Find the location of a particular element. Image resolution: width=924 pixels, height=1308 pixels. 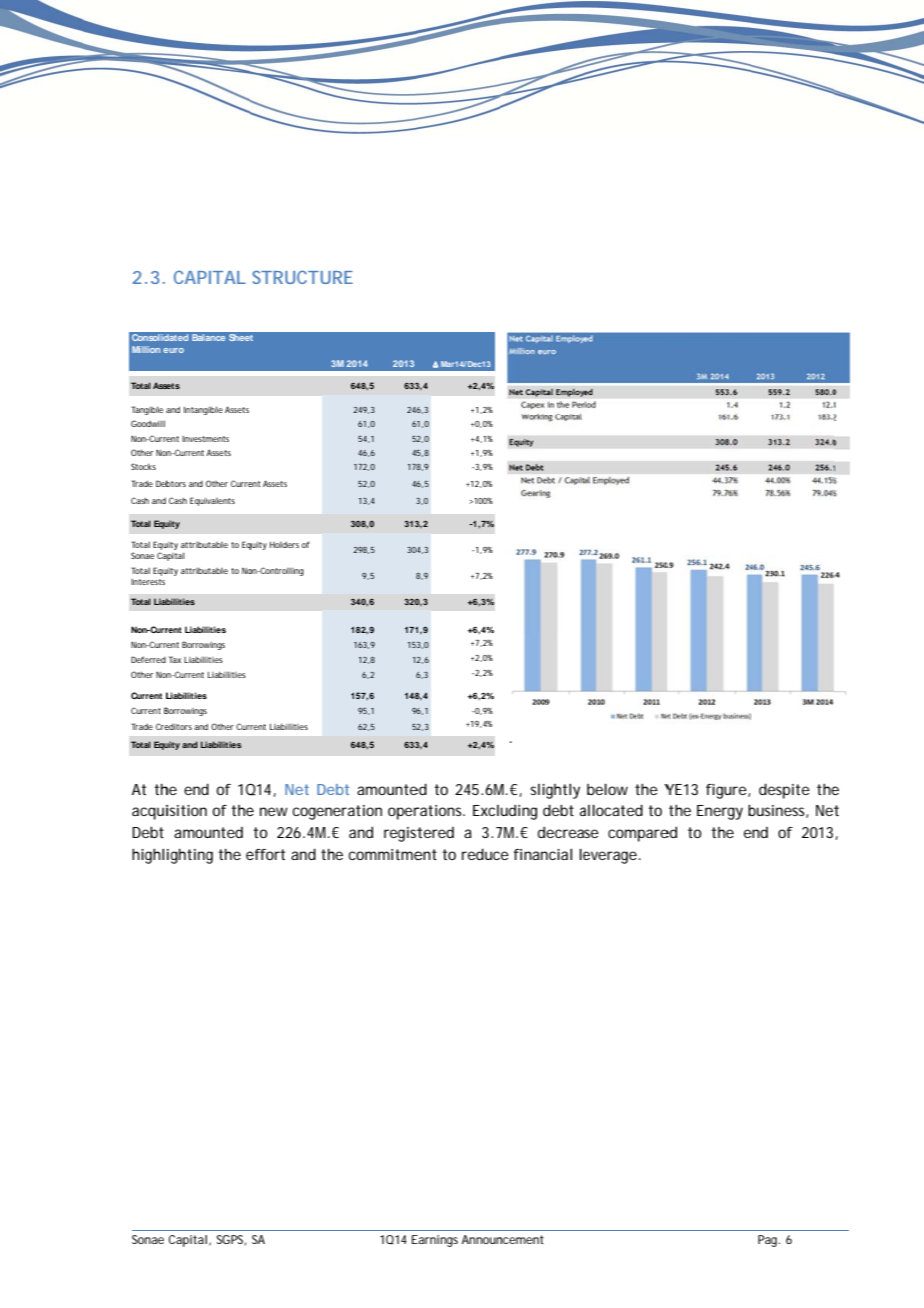

Holders is located at coordinates (284, 544).
